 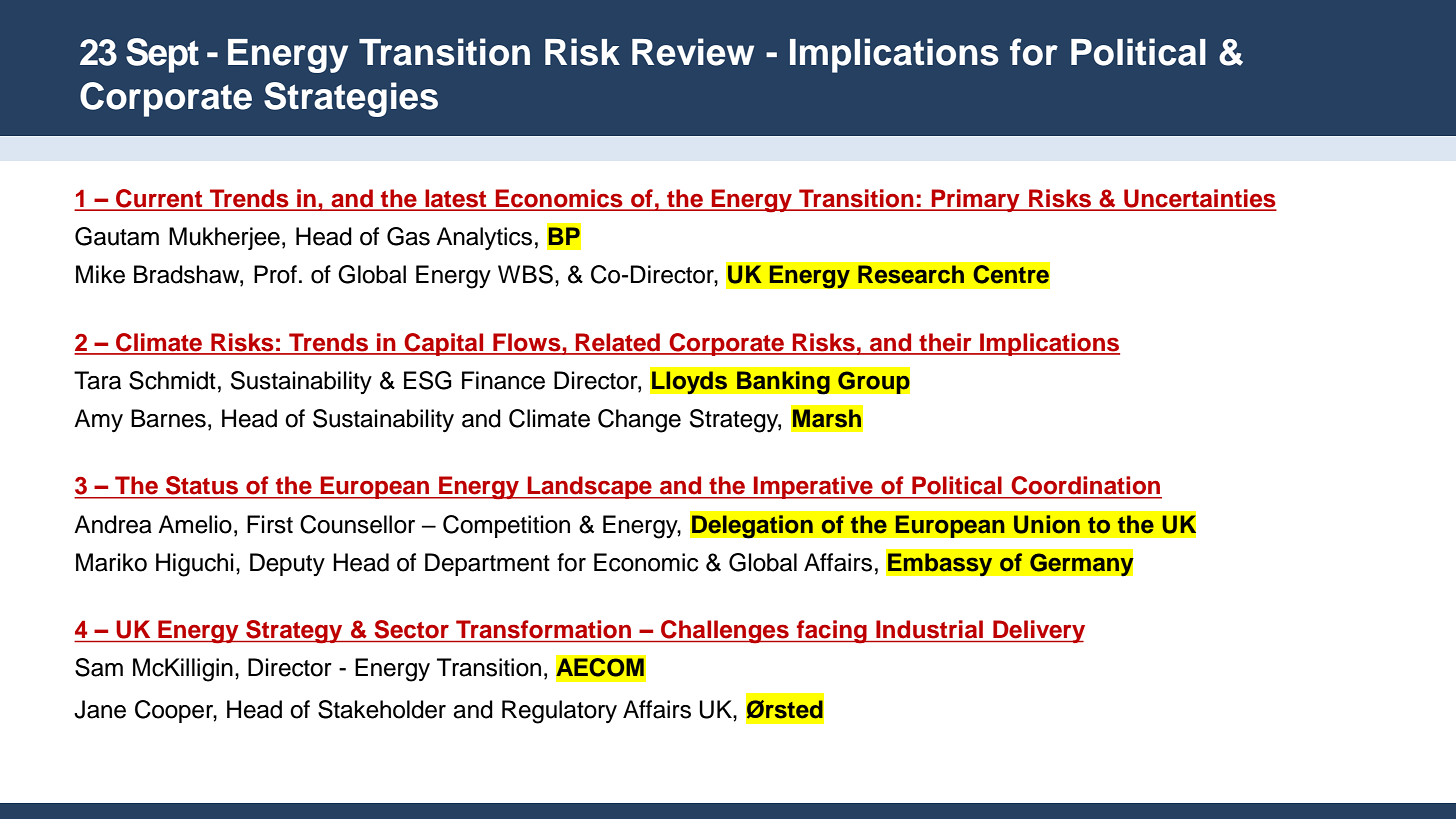 I want to click on Lloyds, so click(x=689, y=382).
